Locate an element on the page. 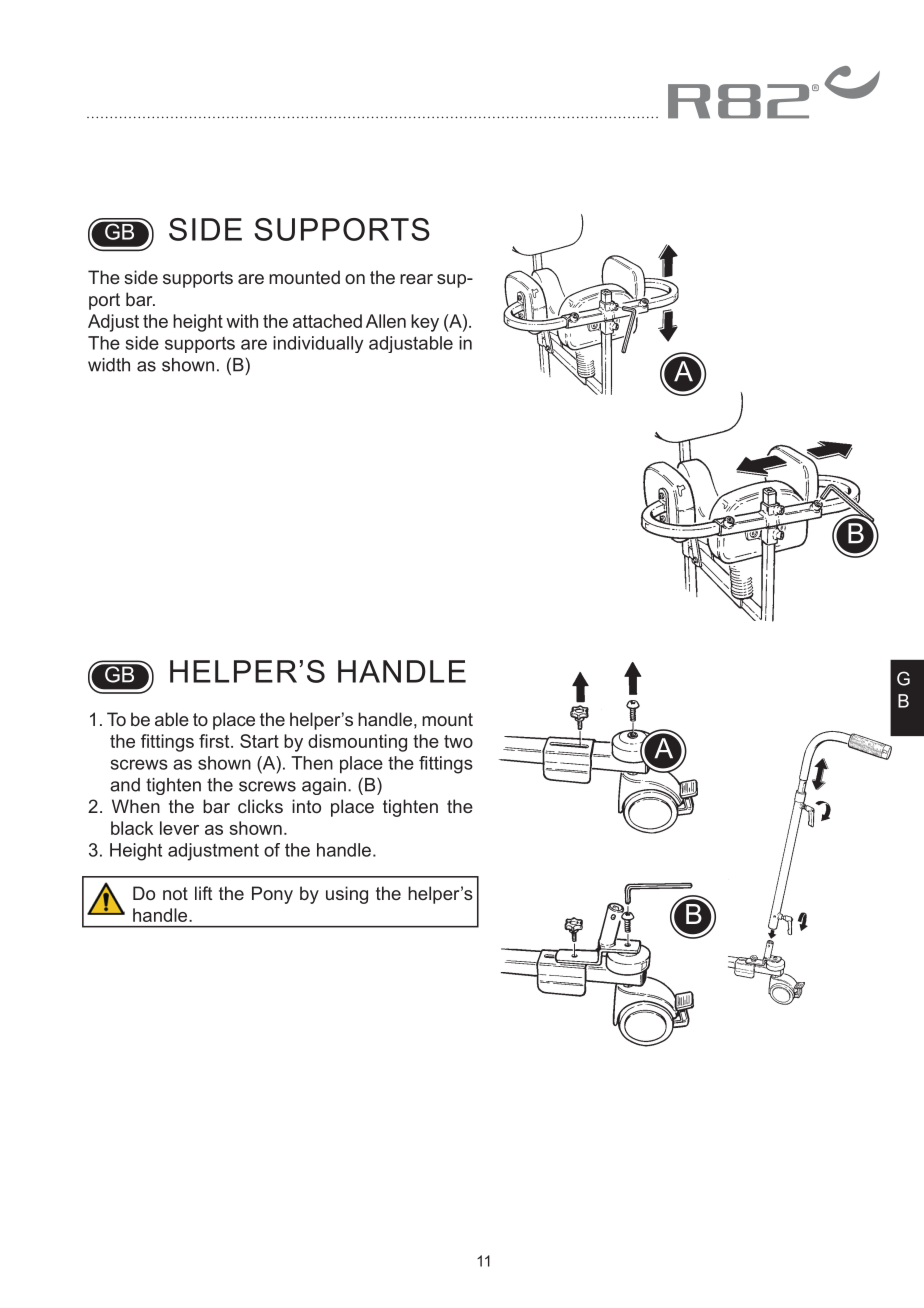 The width and height of the document is (924, 1308). Then is located at coordinates (312, 763).
